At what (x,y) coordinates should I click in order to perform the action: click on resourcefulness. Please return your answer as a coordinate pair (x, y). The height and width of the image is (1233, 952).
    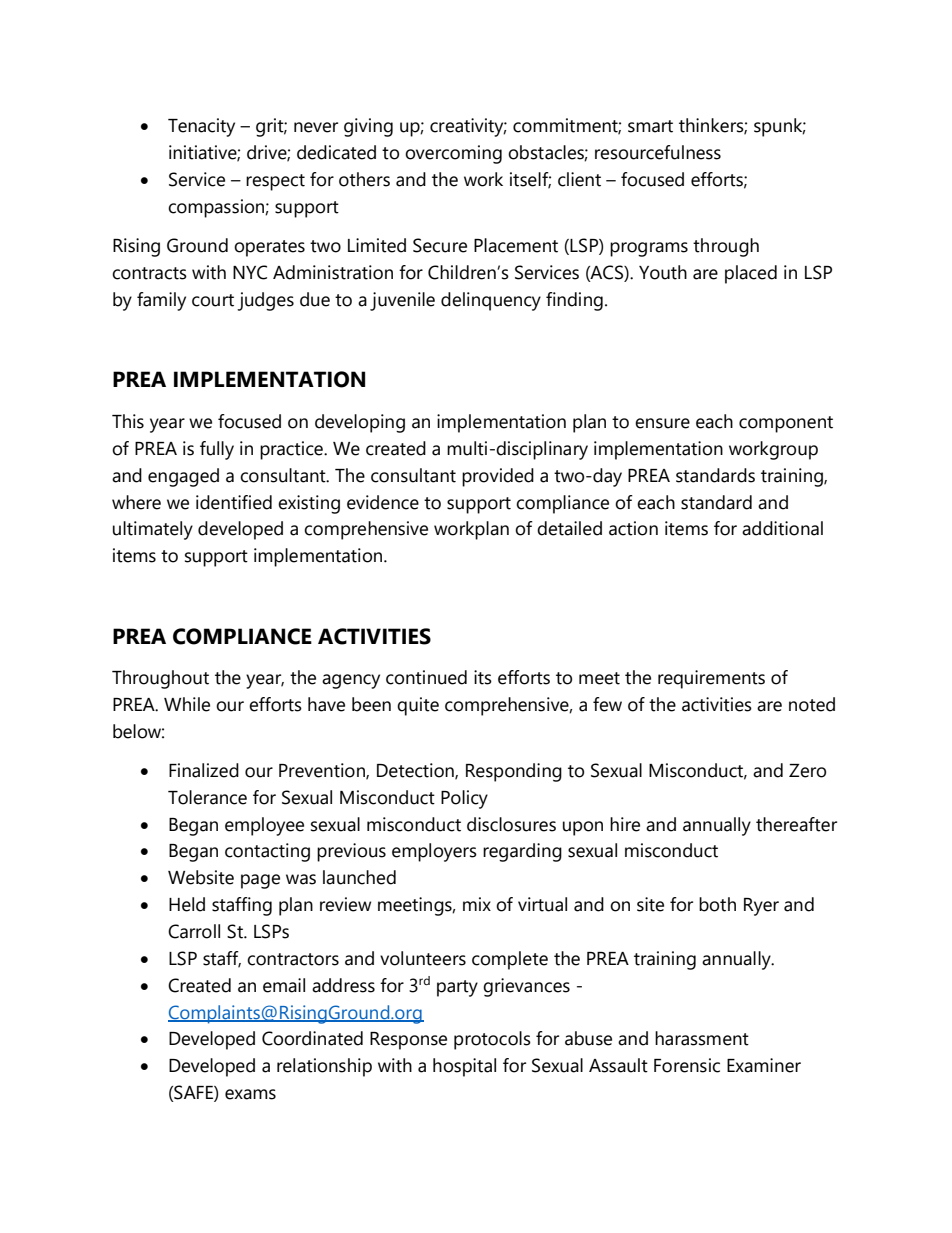
    Looking at the image, I should click on (658, 152).
